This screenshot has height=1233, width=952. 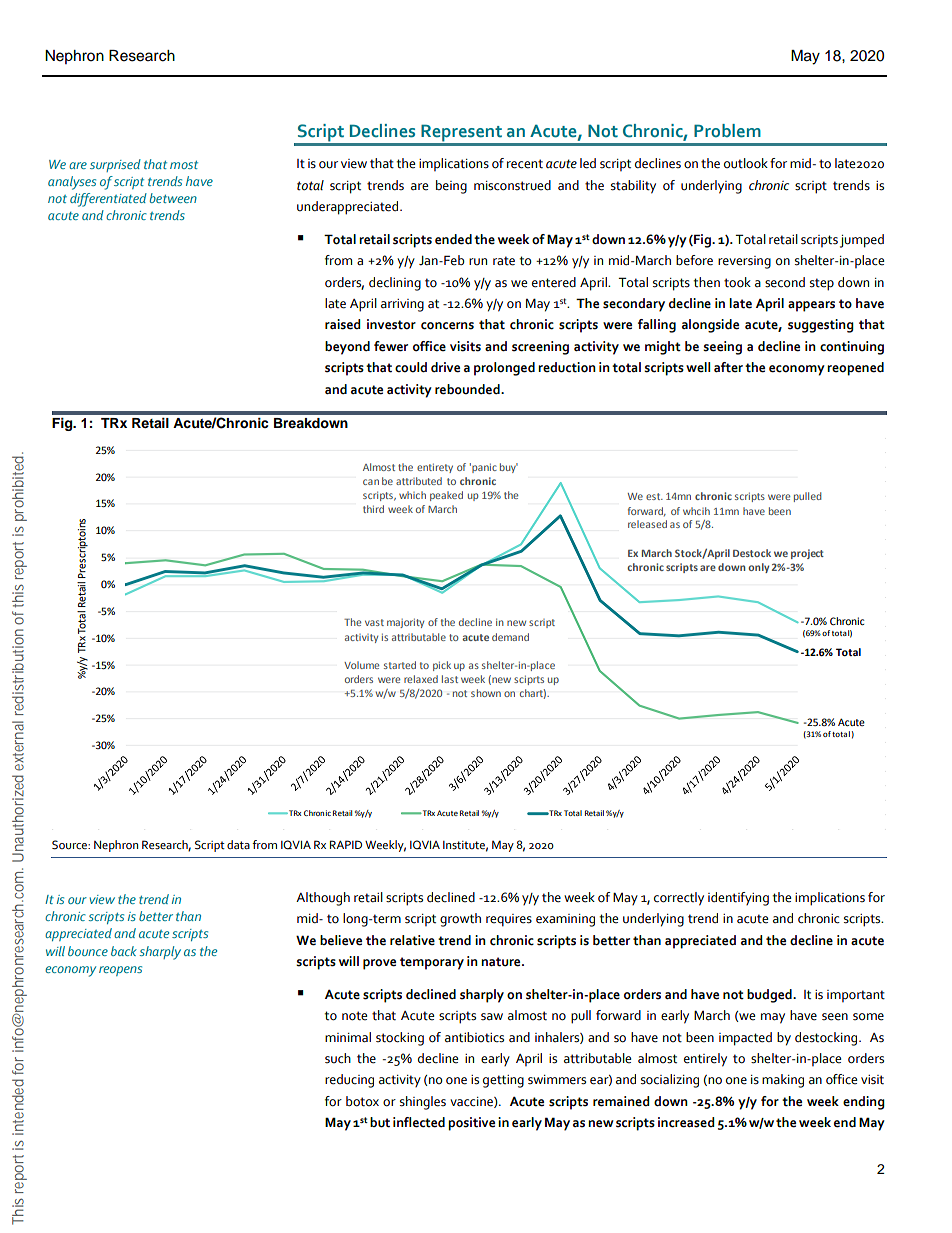 What do you see at coordinates (115, 165) in the screenshot?
I see `surprised` at bounding box center [115, 165].
